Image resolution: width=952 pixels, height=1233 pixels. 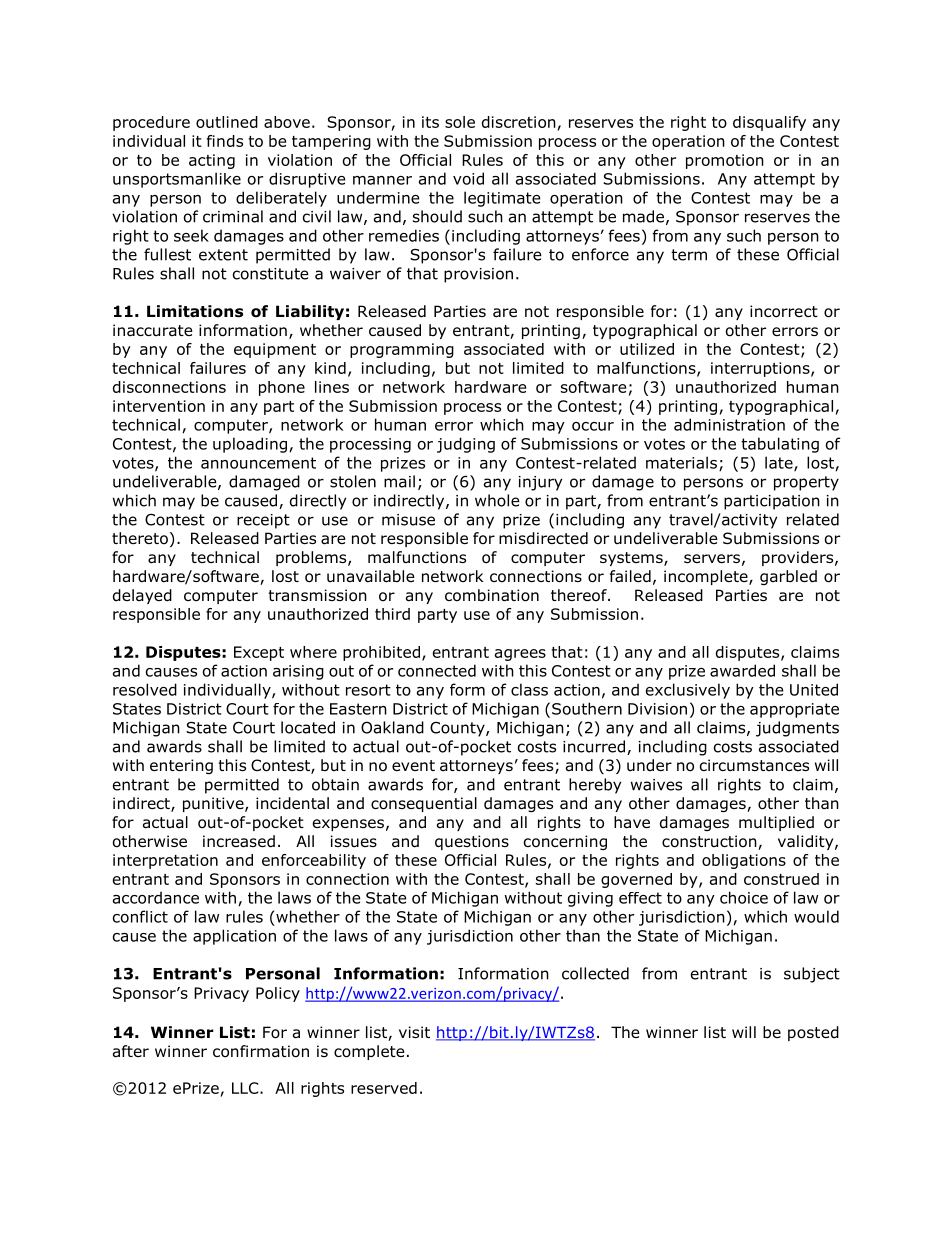 What do you see at coordinates (729, 424) in the screenshot?
I see `administration` at bounding box center [729, 424].
